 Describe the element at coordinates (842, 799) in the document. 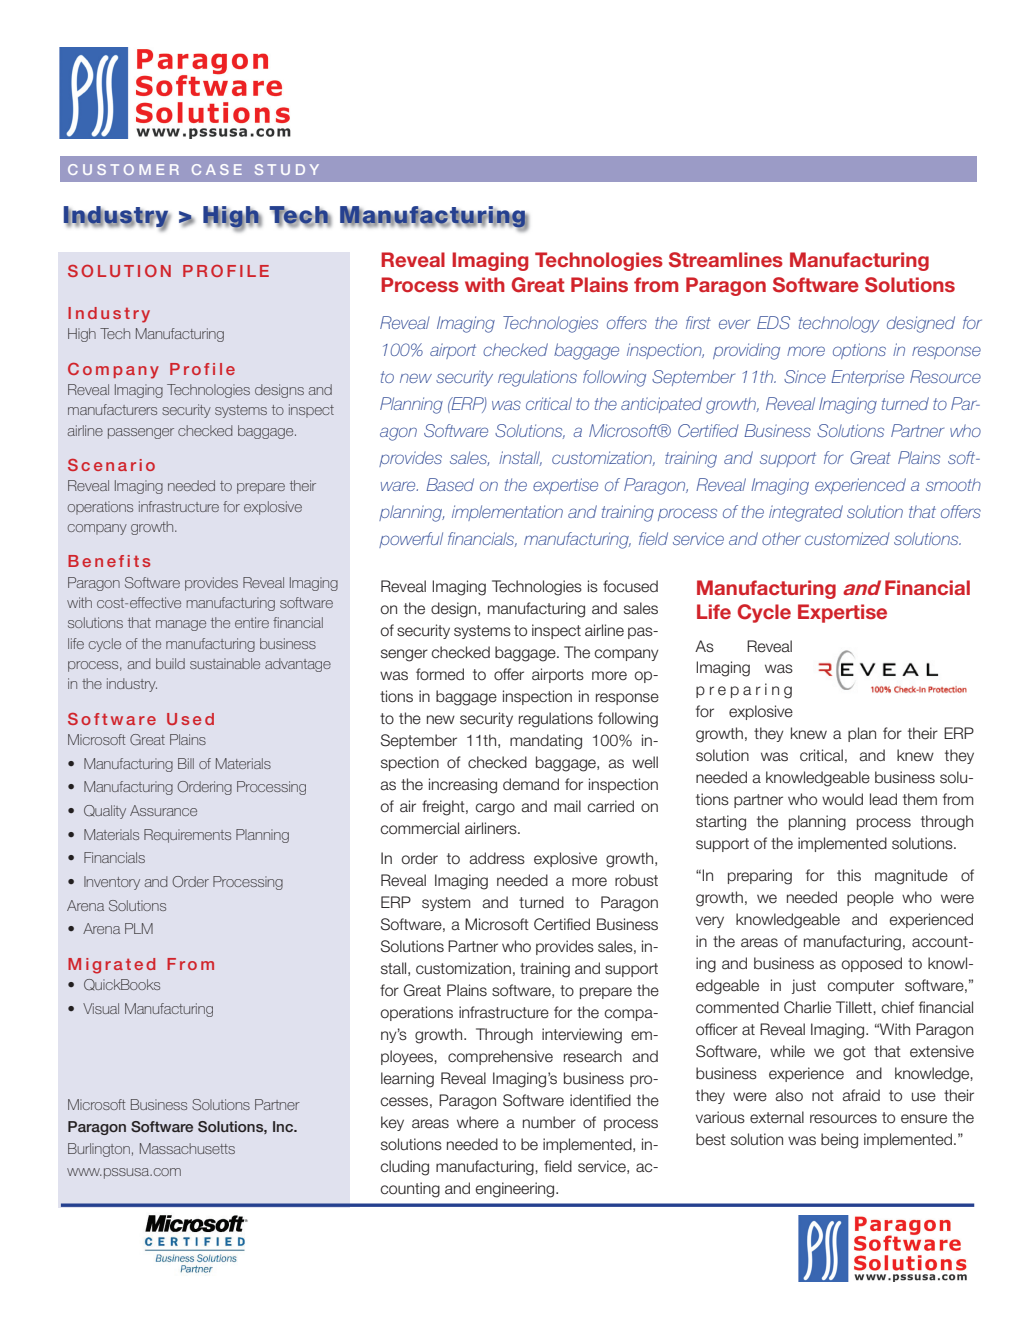

I see `would` at that location.
